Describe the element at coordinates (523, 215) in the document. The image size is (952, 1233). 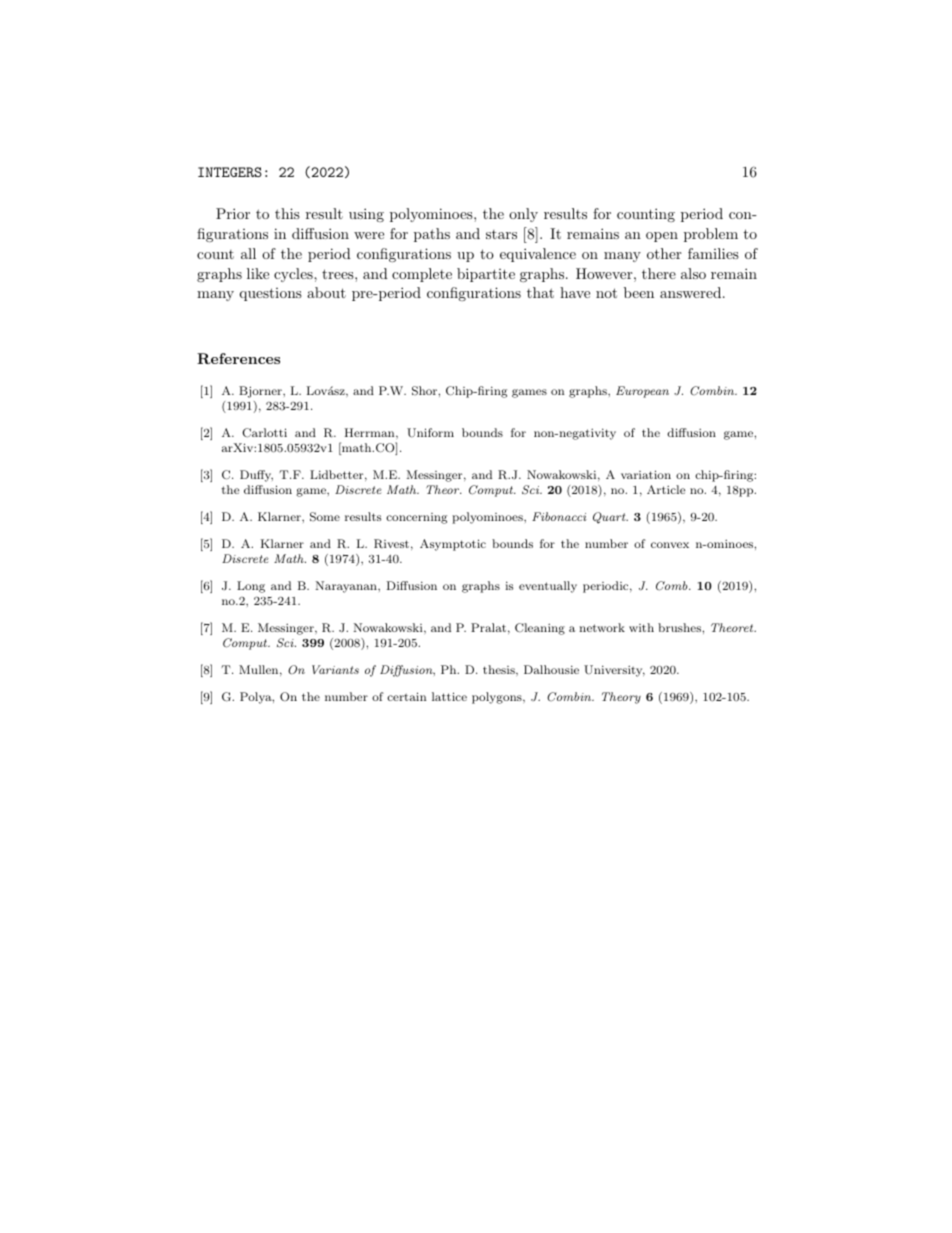
I see `only` at that location.
